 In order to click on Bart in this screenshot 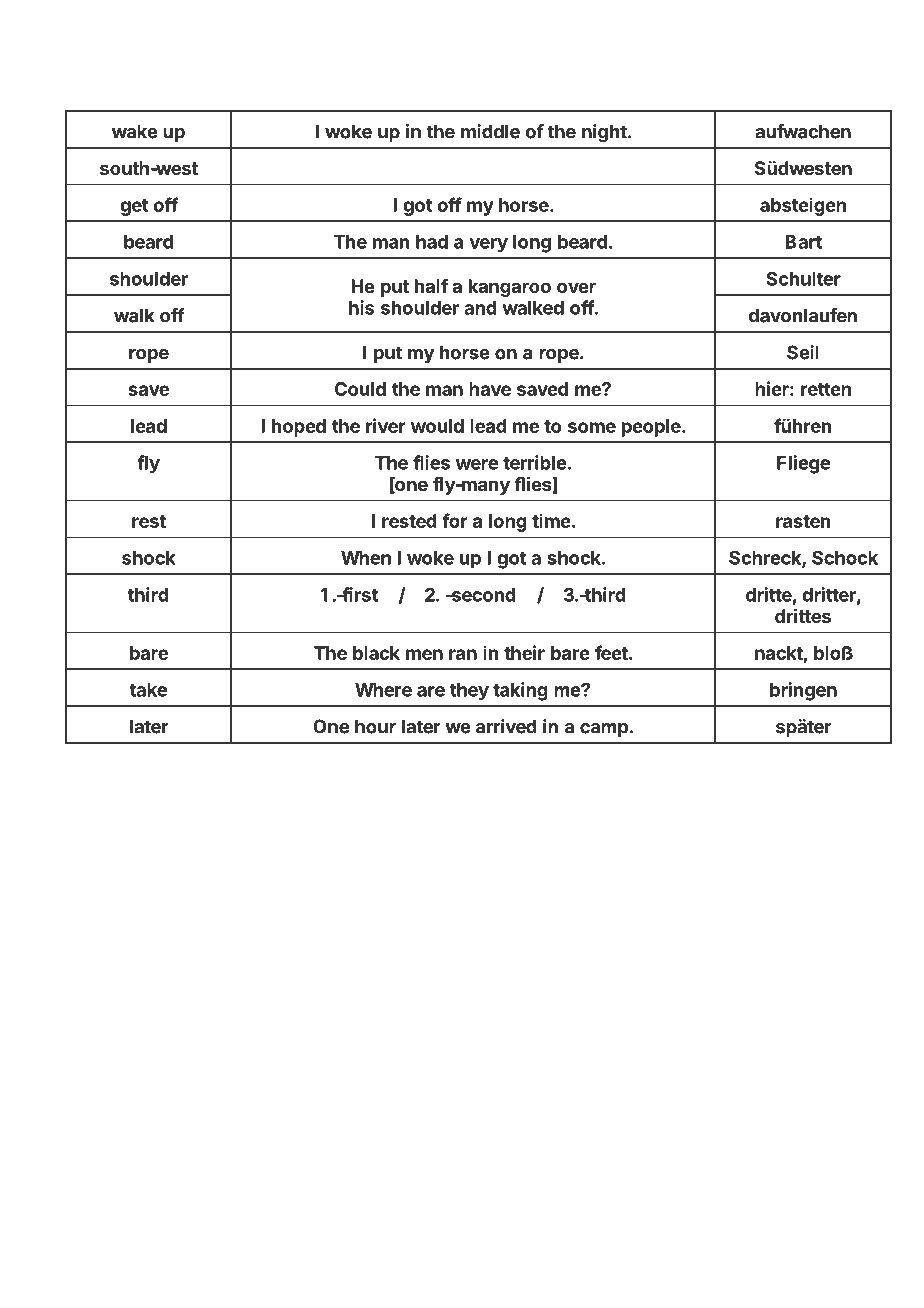, I will do `click(803, 242)`.
